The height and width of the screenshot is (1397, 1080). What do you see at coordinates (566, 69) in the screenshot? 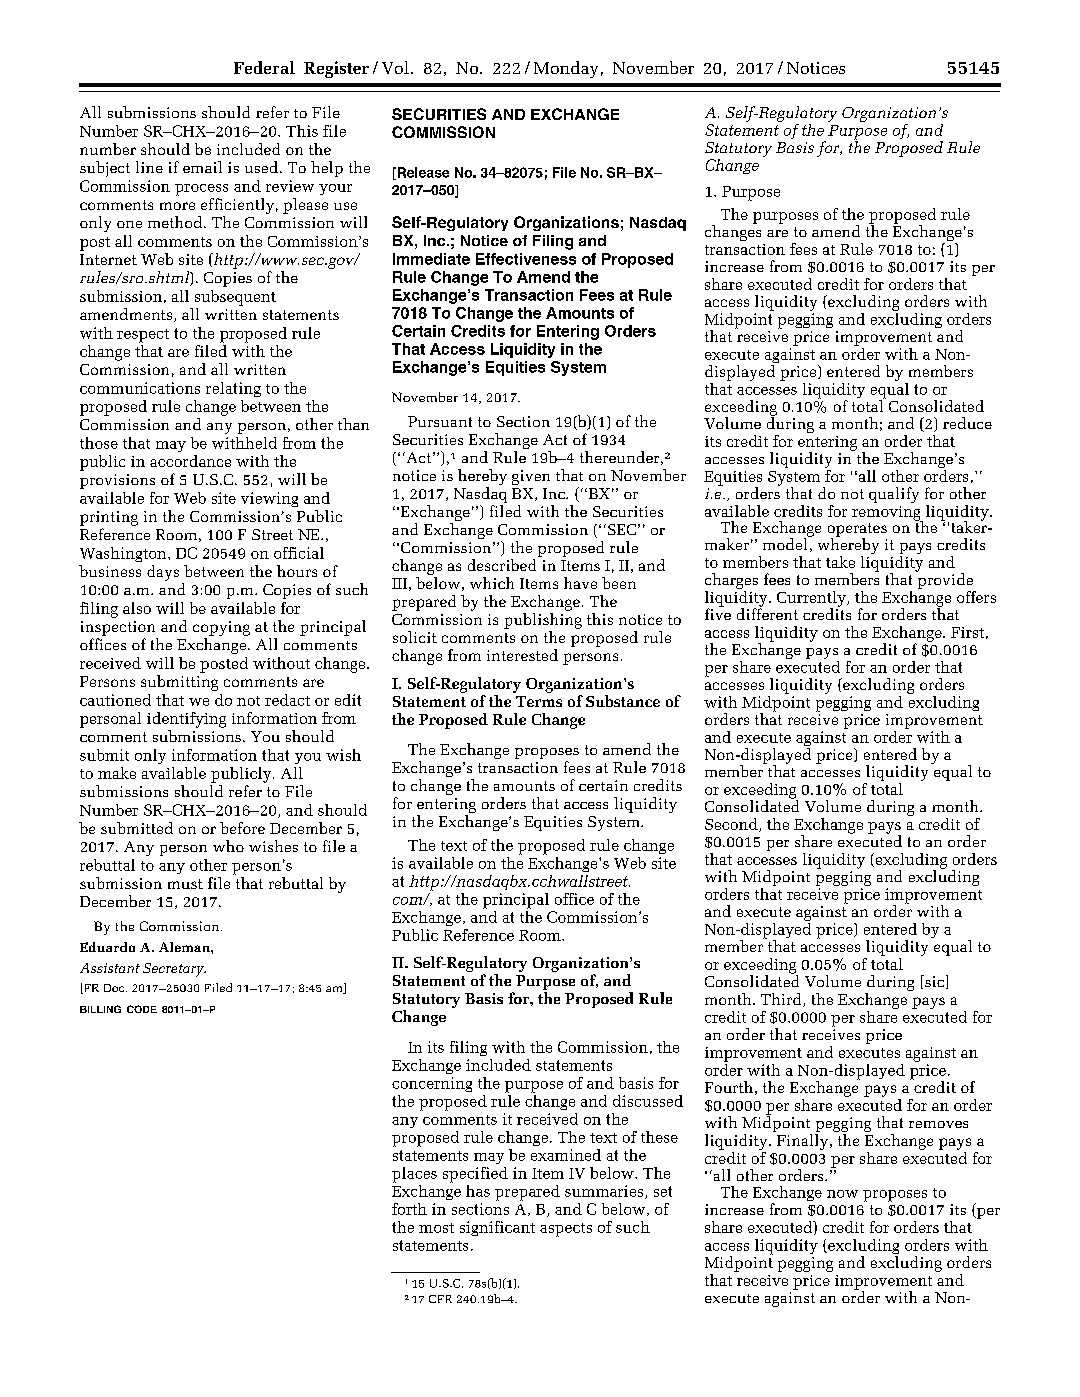
I see `Monday` at bounding box center [566, 69].
